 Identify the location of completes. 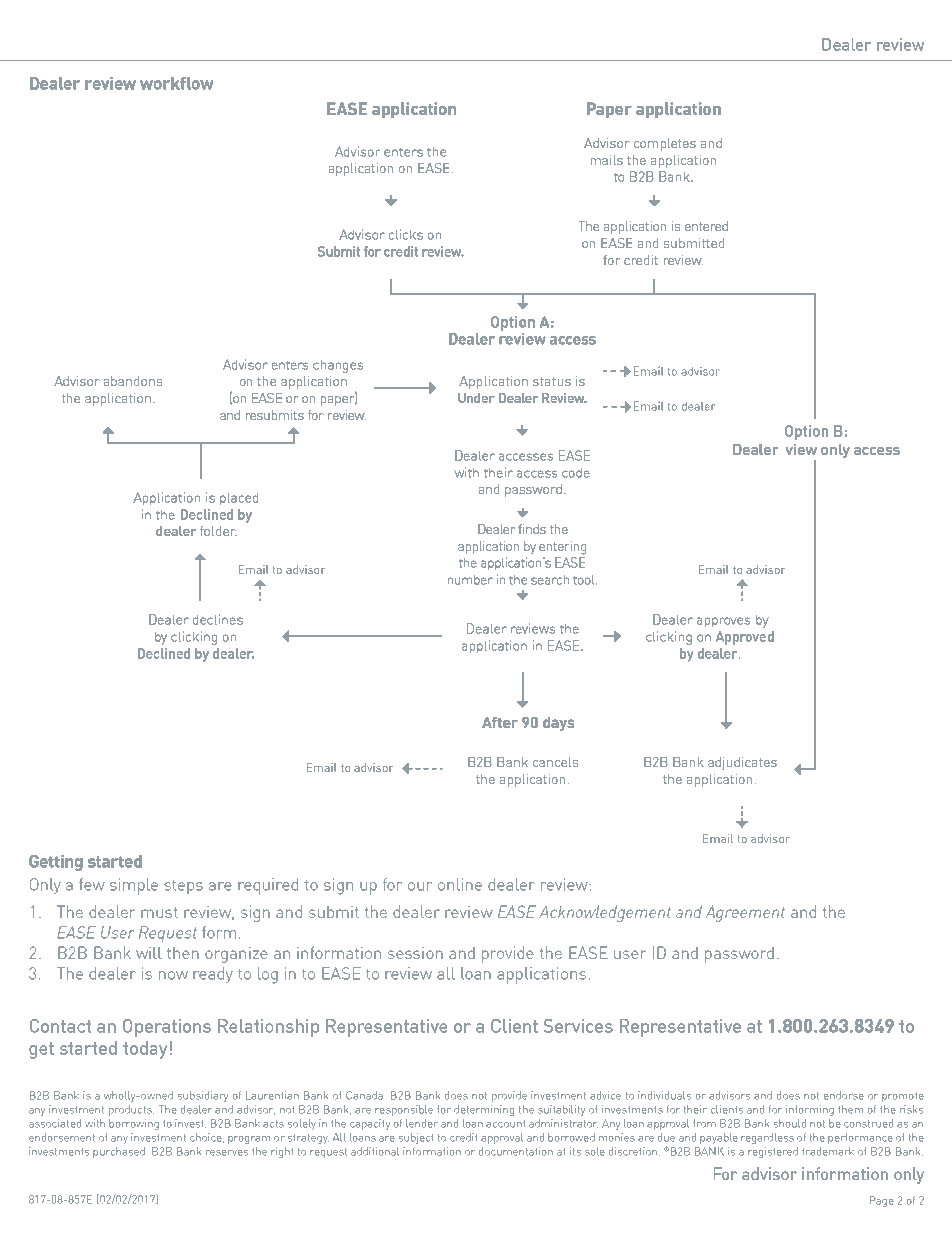
(665, 144).
